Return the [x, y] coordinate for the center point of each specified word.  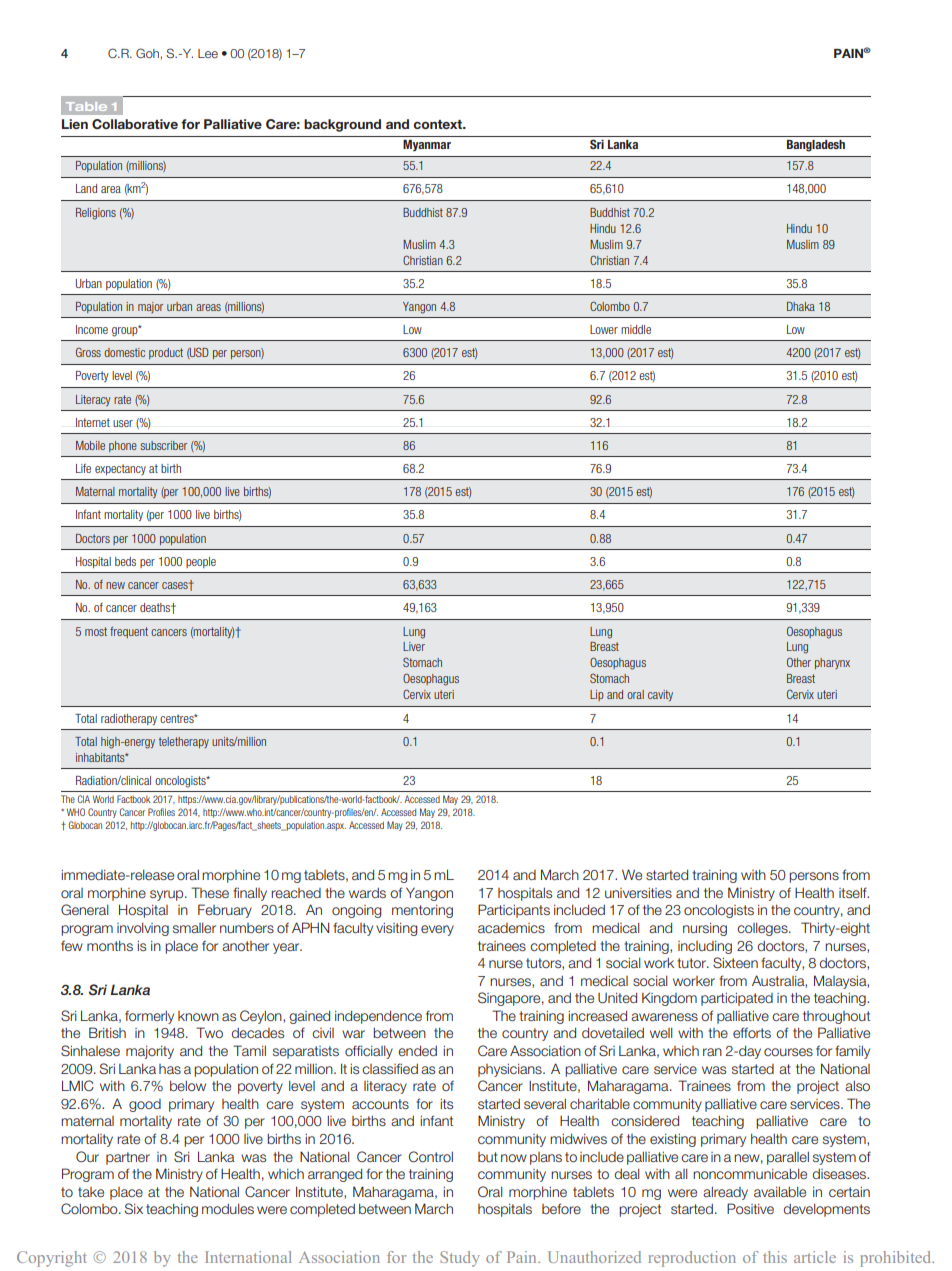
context [439, 124]
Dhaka [801, 306]
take [91, 1192]
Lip [597, 695]
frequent [129, 632]
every [437, 930]
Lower [604, 329]
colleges [763, 929]
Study [460, 1259]
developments [827, 1210]
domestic [124, 352]
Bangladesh [816, 146]
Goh [147, 53]
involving [143, 929]
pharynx [832, 663]
